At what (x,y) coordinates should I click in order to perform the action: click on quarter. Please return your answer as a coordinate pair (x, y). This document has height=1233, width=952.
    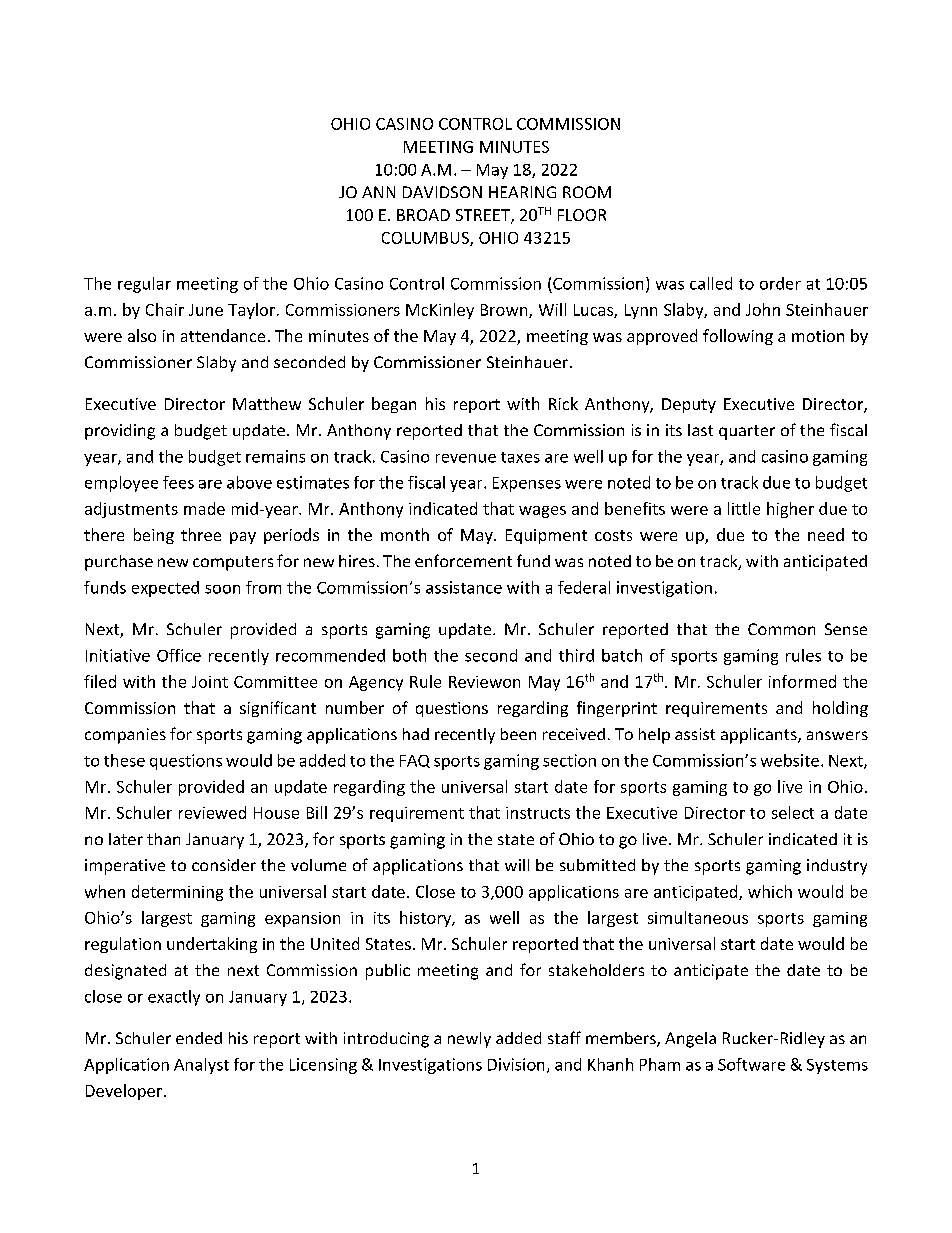
    Looking at the image, I should click on (747, 432).
